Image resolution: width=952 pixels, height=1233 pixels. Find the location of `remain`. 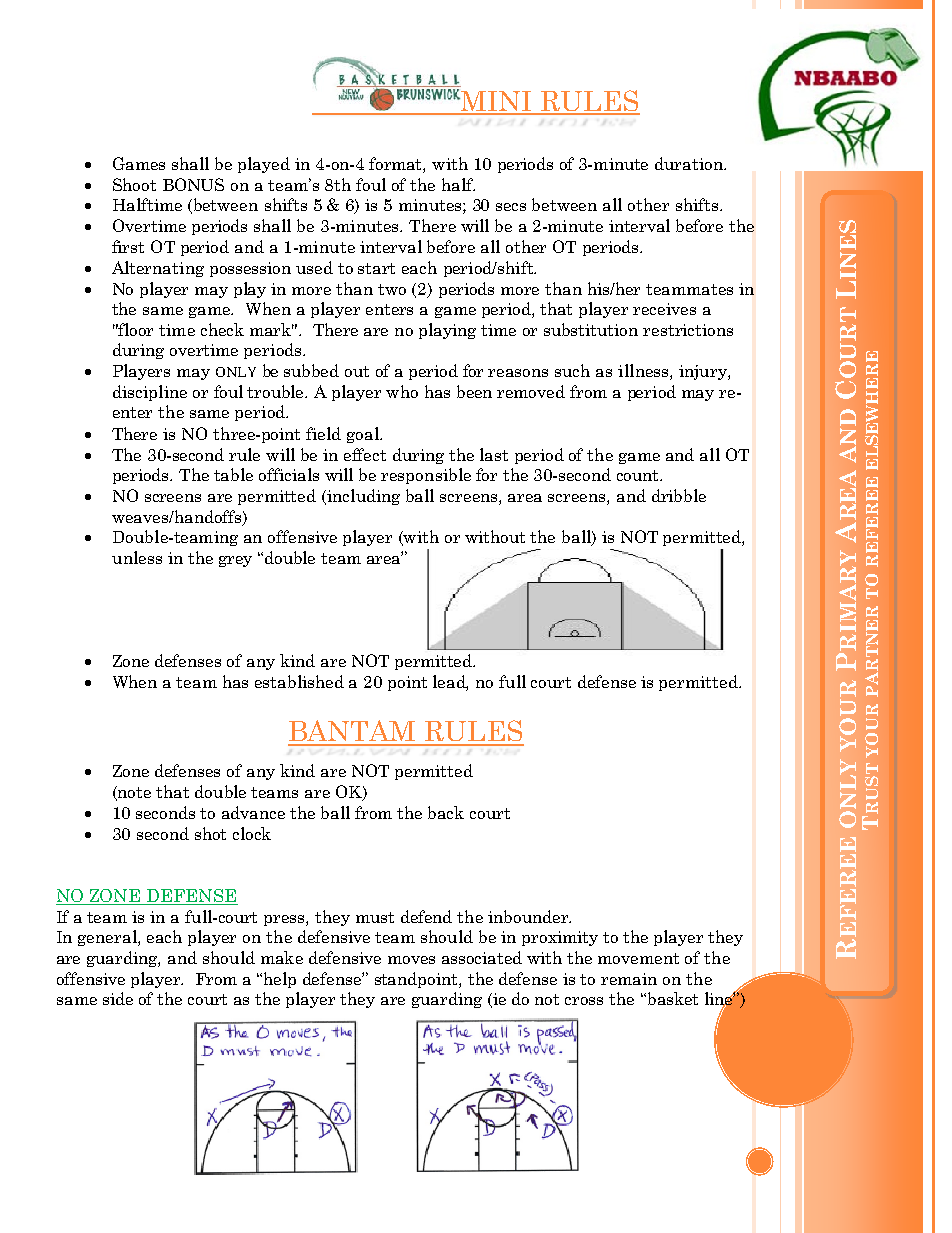

remain is located at coordinates (629, 979).
